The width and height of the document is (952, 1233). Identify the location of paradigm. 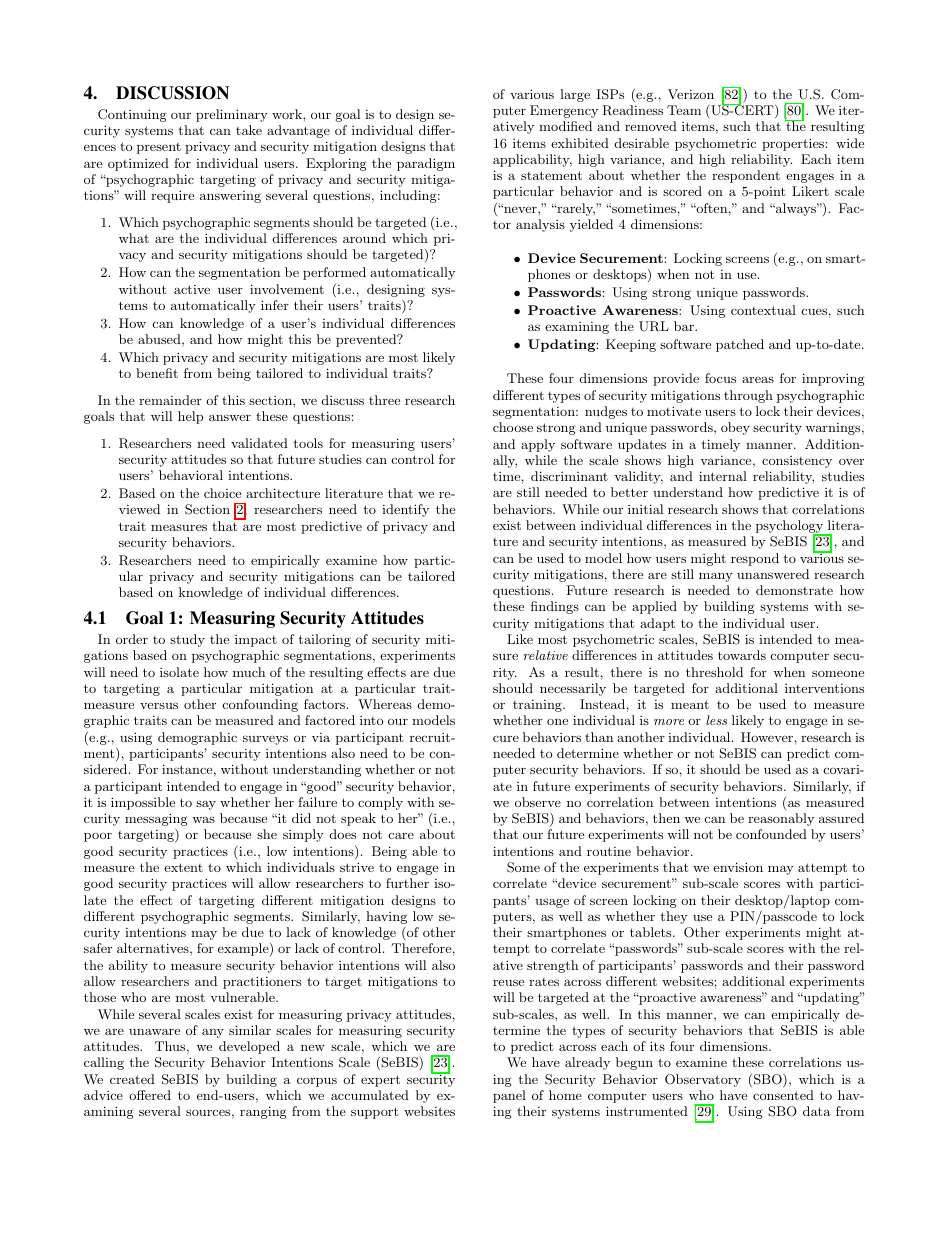
(426, 164).
